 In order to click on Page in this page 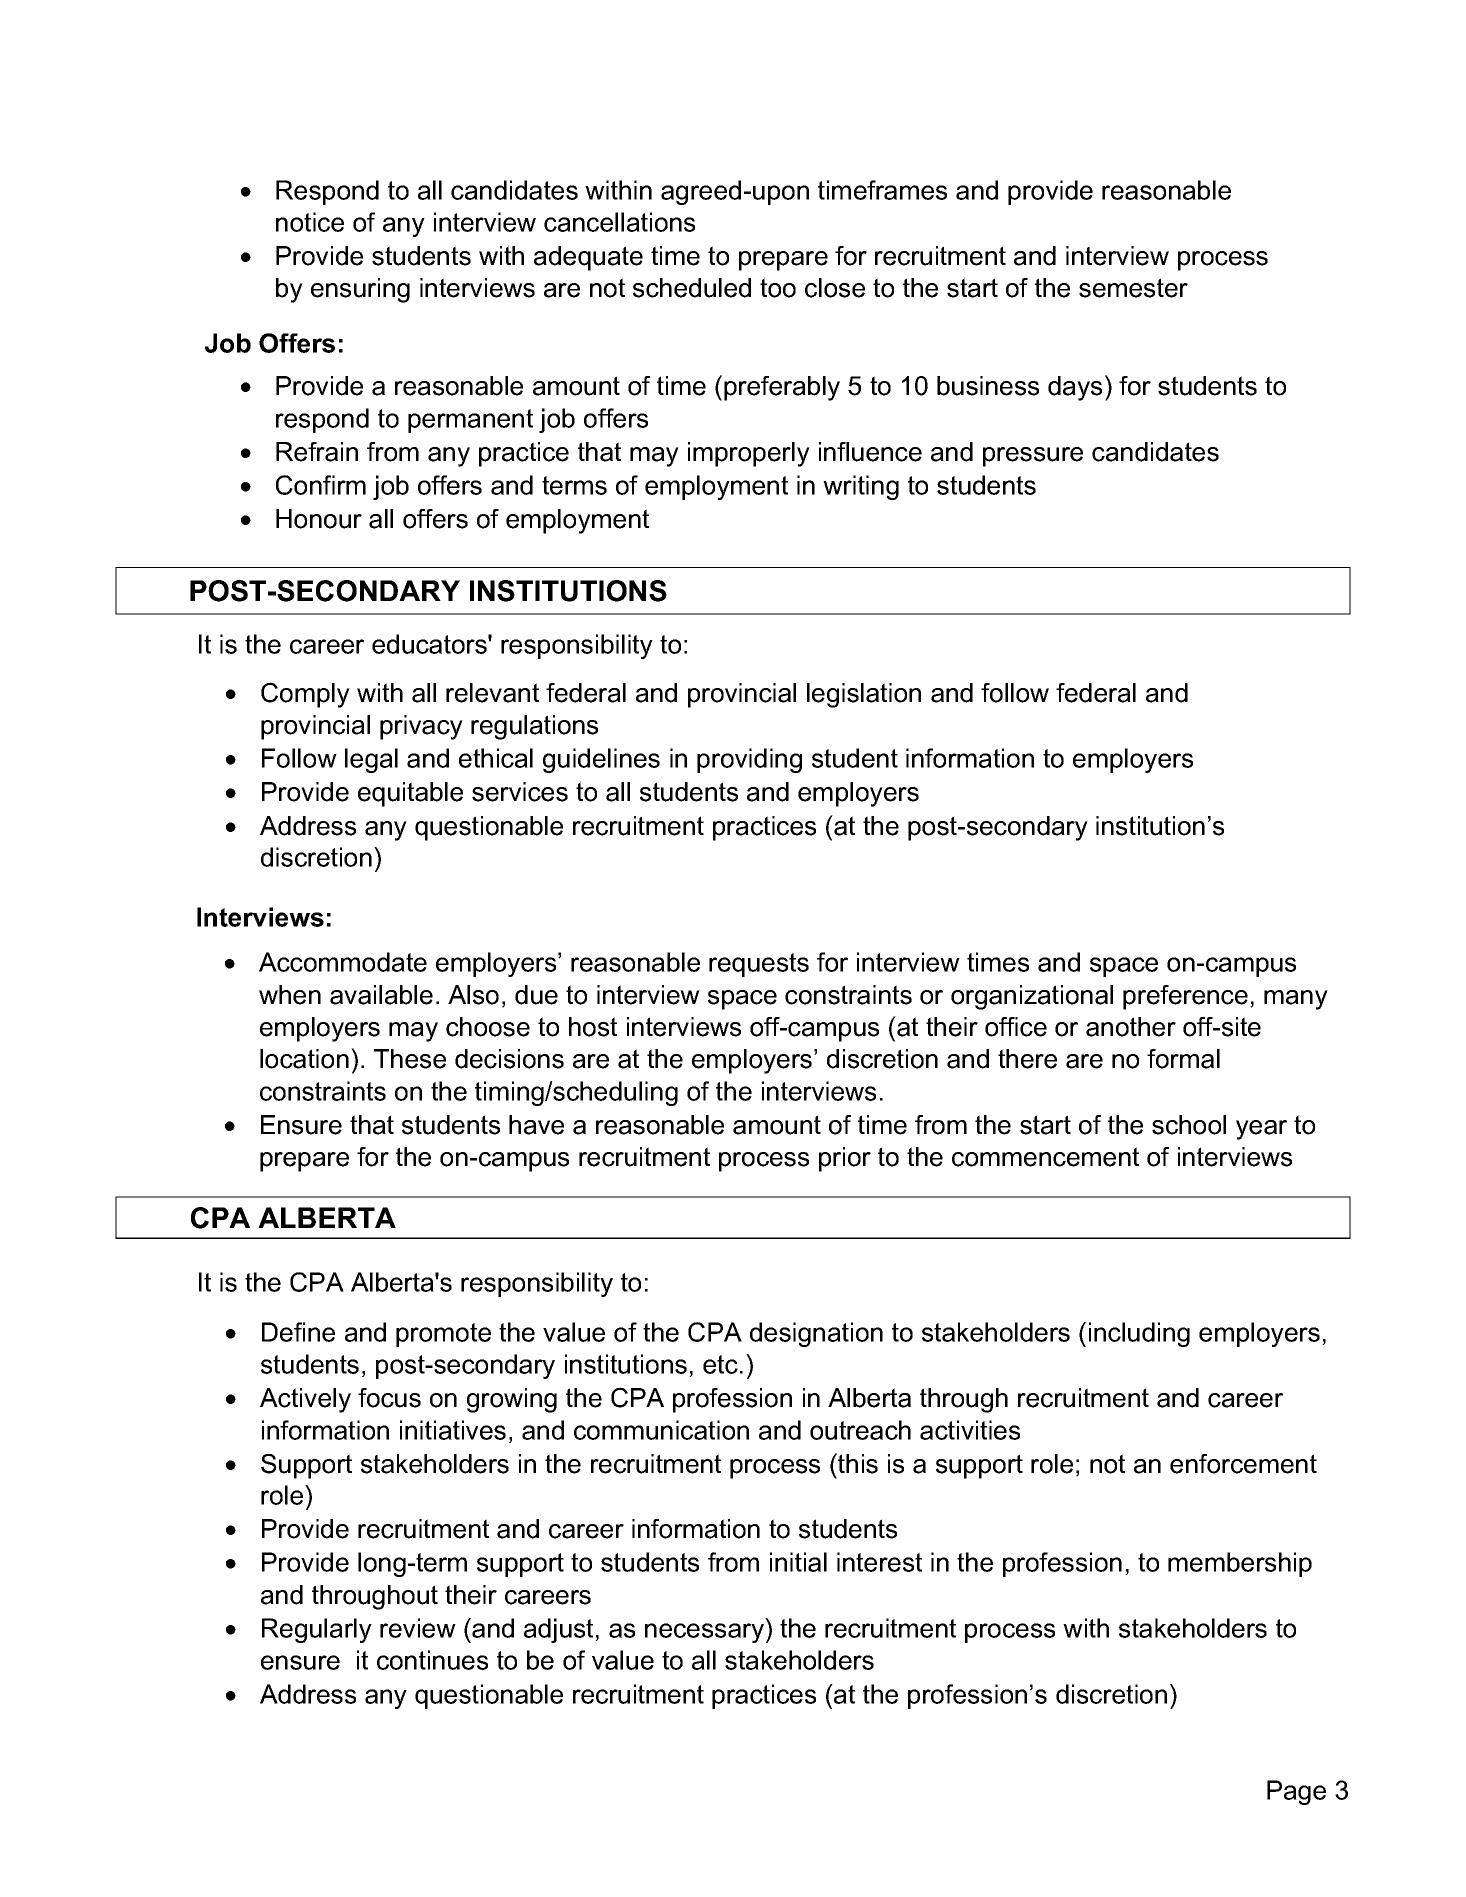, I will do `click(1296, 1792)`.
